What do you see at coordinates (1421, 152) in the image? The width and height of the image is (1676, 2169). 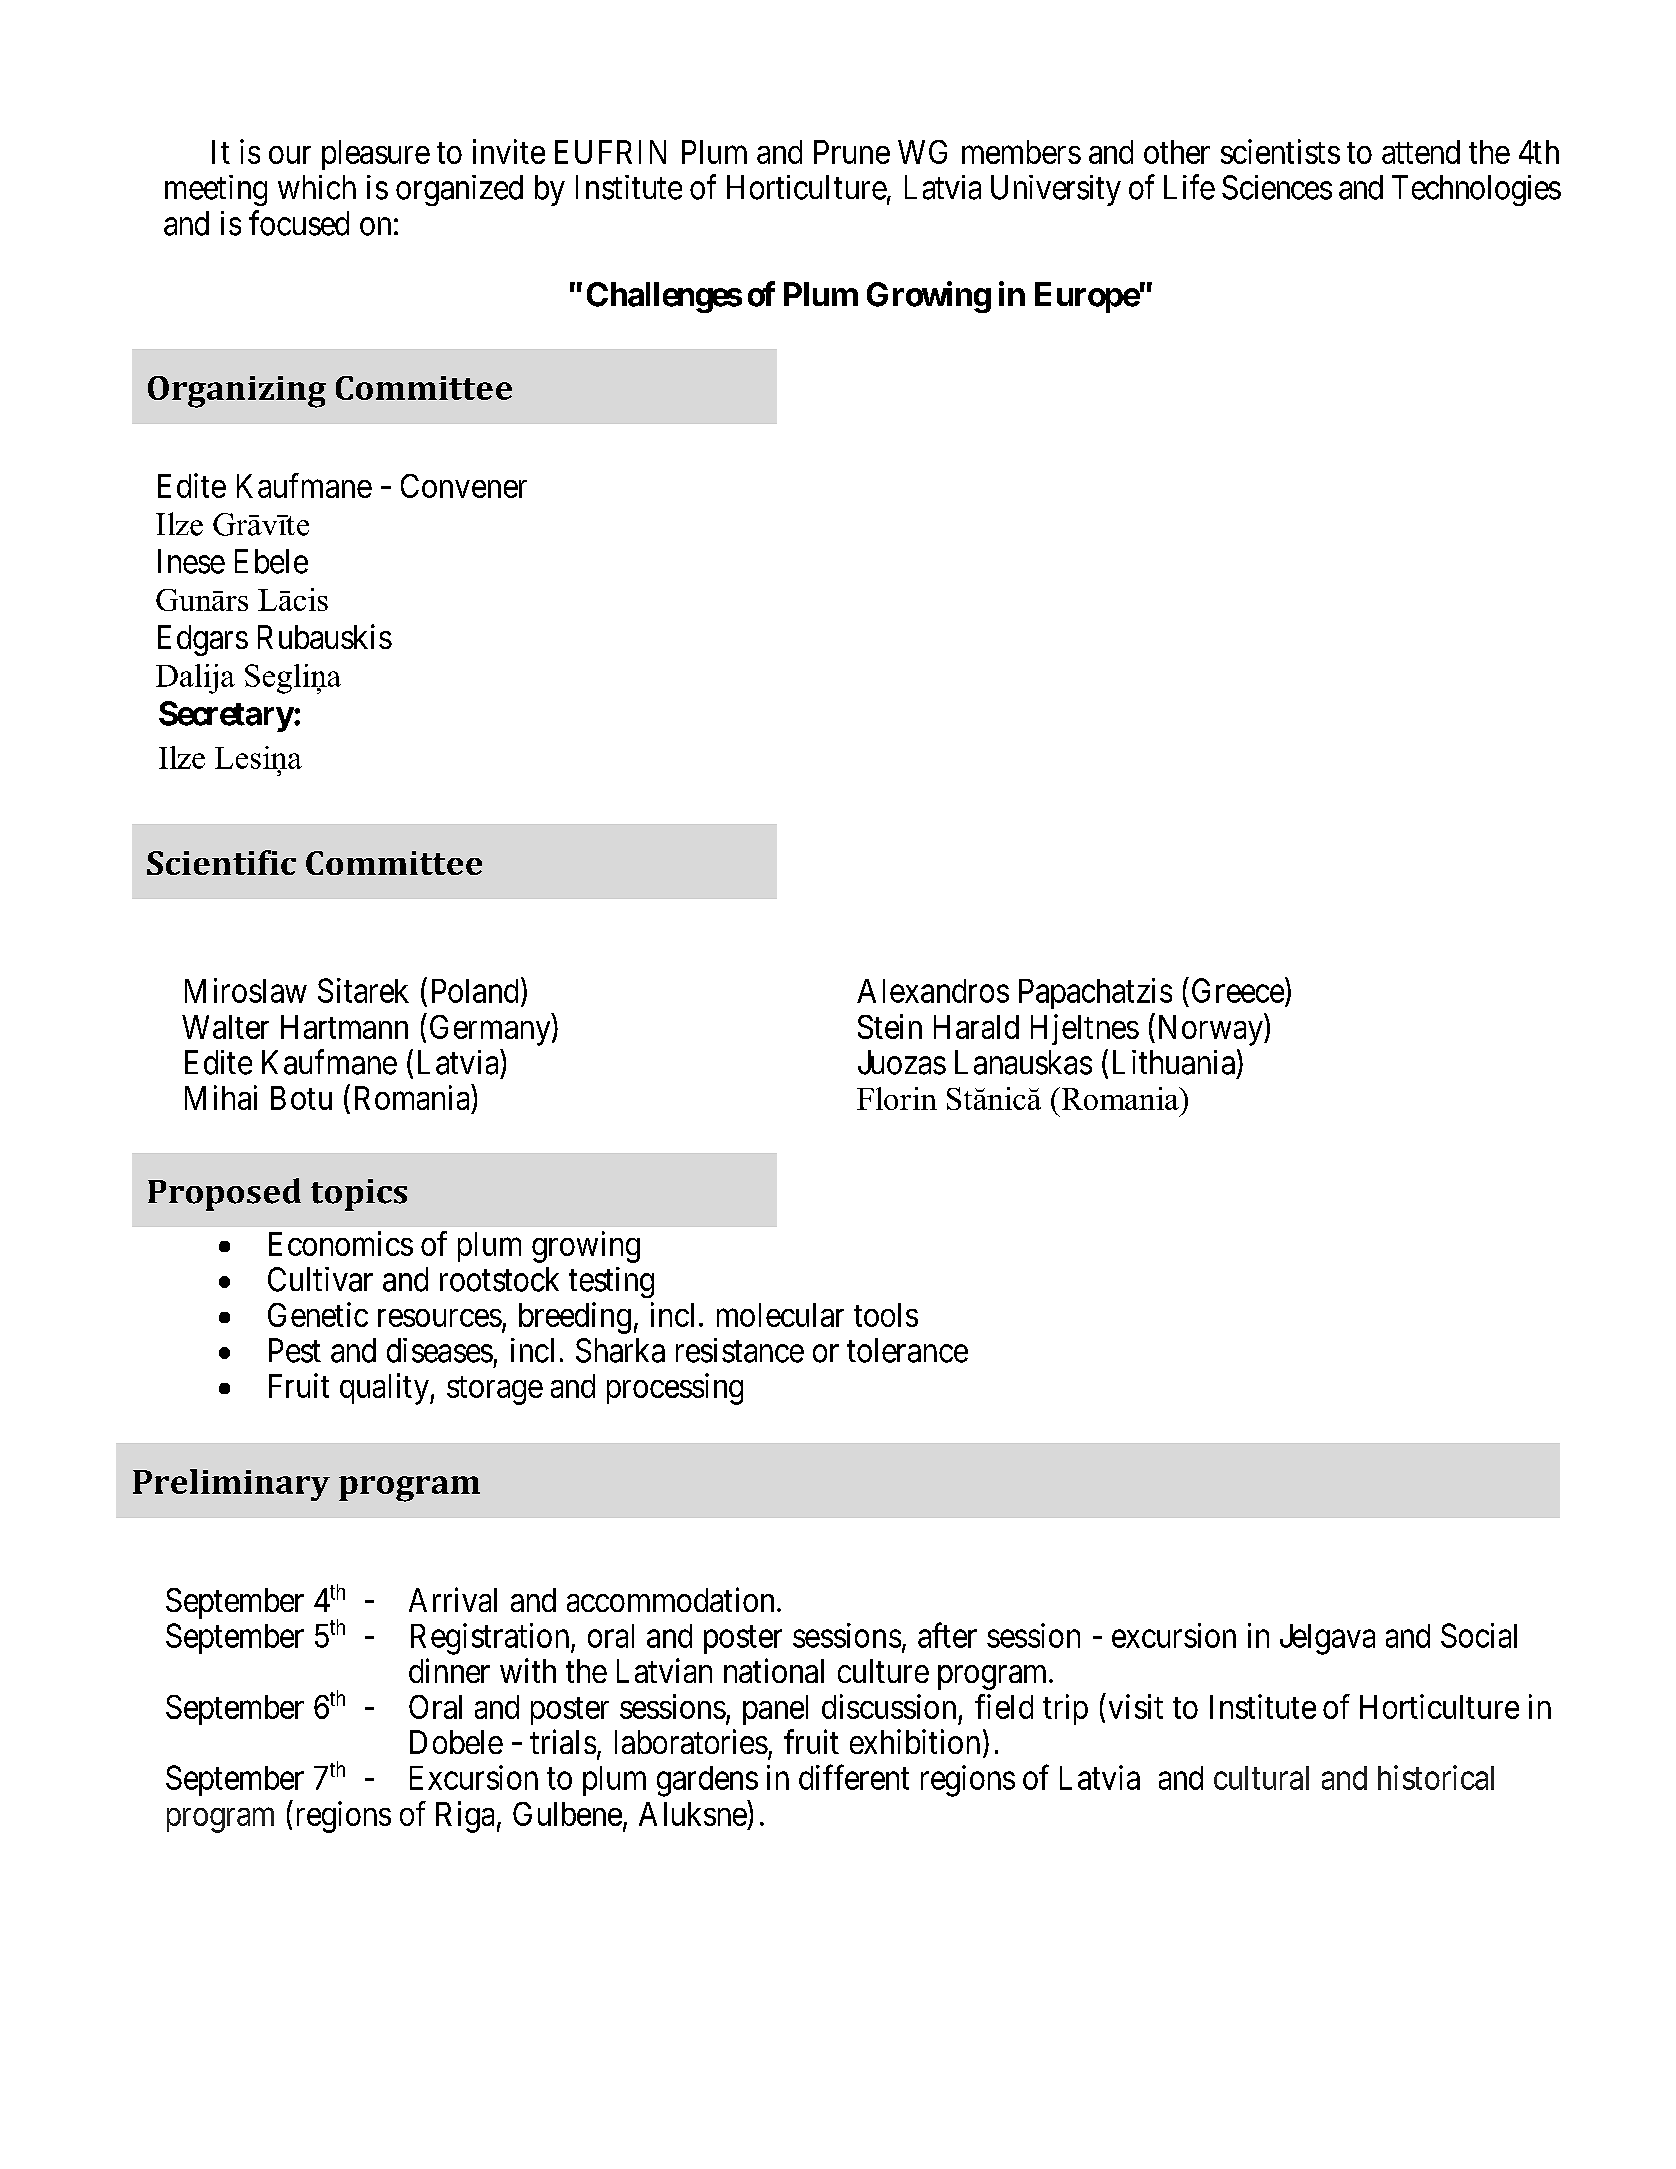 I see `attend` at bounding box center [1421, 152].
